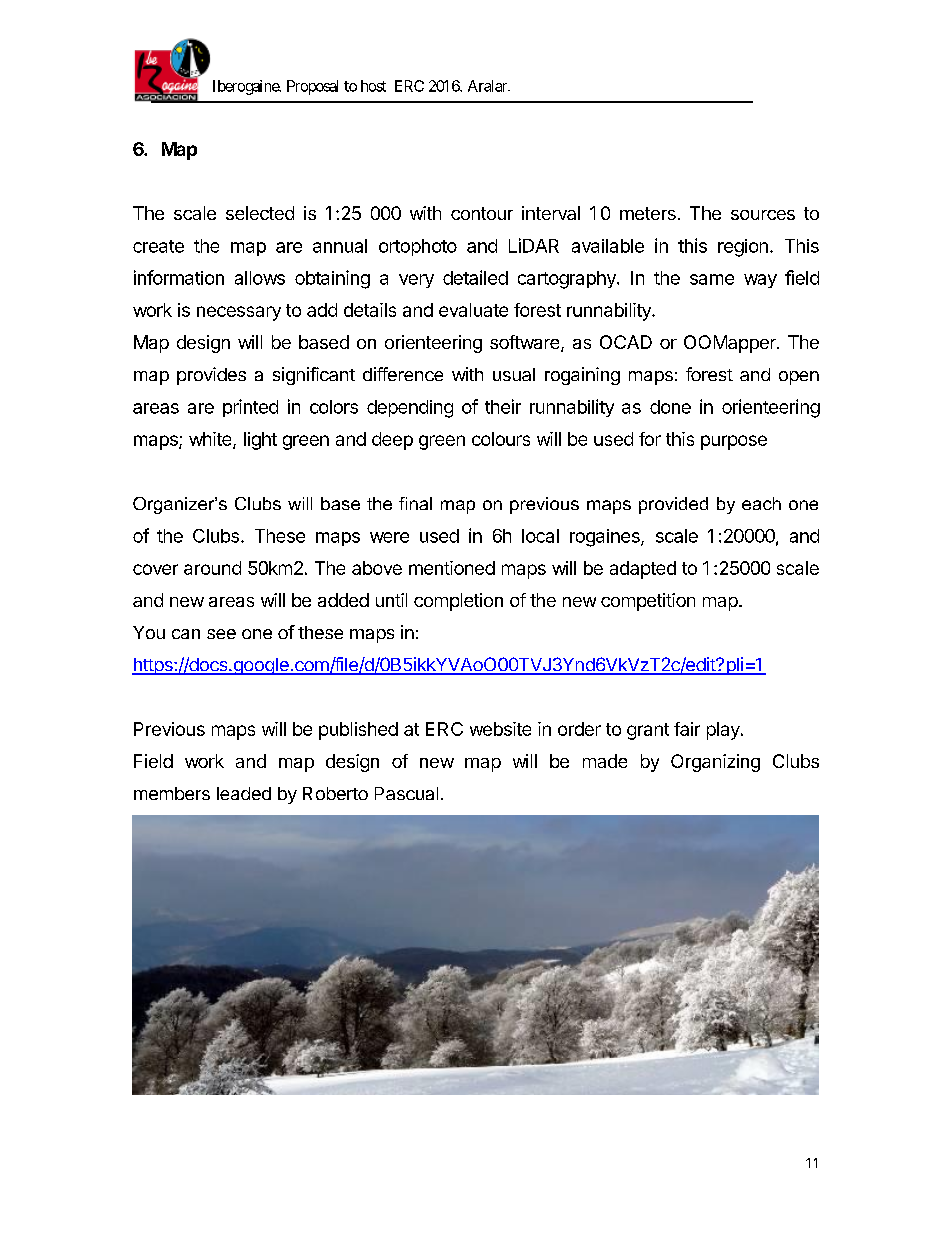 This screenshot has width=952, height=1233. What do you see at coordinates (406, 793) in the screenshot?
I see `Pascual` at bounding box center [406, 793].
